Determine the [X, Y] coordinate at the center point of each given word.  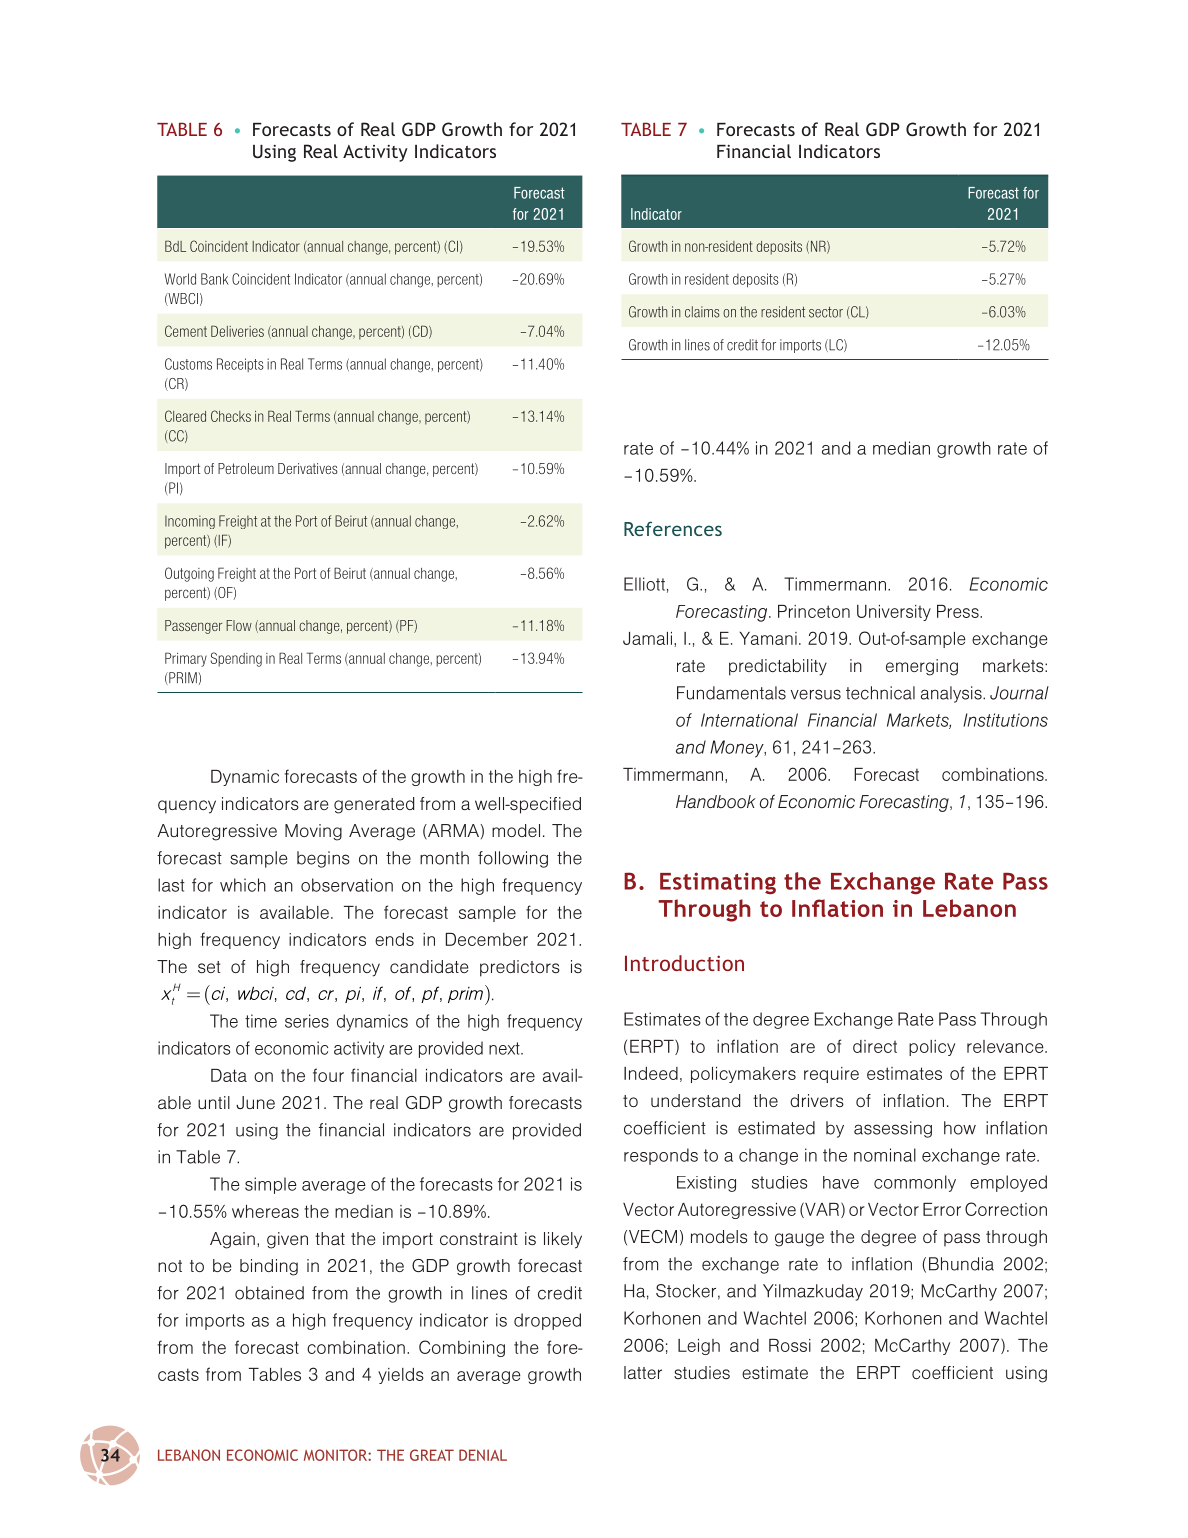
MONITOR [336, 1455]
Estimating [718, 883]
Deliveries [237, 331]
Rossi [790, 1345]
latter [643, 1372]
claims [702, 312]
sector [826, 312]
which [243, 885]
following [513, 859]
